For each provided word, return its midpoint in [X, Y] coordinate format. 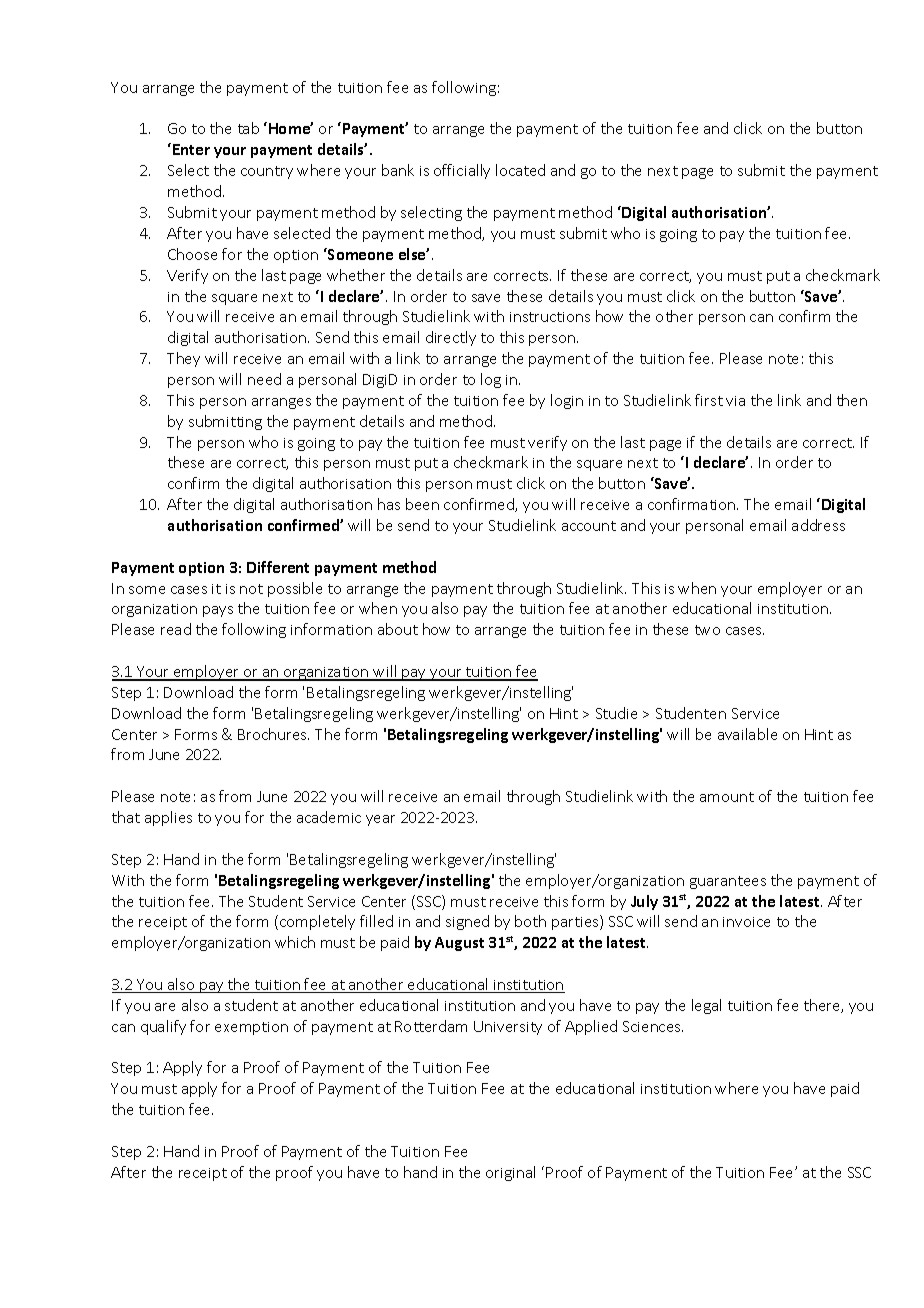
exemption [251, 1028]
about [398, 629]
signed [467, 922]
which [295, 942]
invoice [746, 922]
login [567, 401]
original [510, 1173]
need [264, 379]
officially [462, 171]
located [520, 170]
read [176, 629]
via [735, 401]
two [707, 630]
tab [248, 128]
